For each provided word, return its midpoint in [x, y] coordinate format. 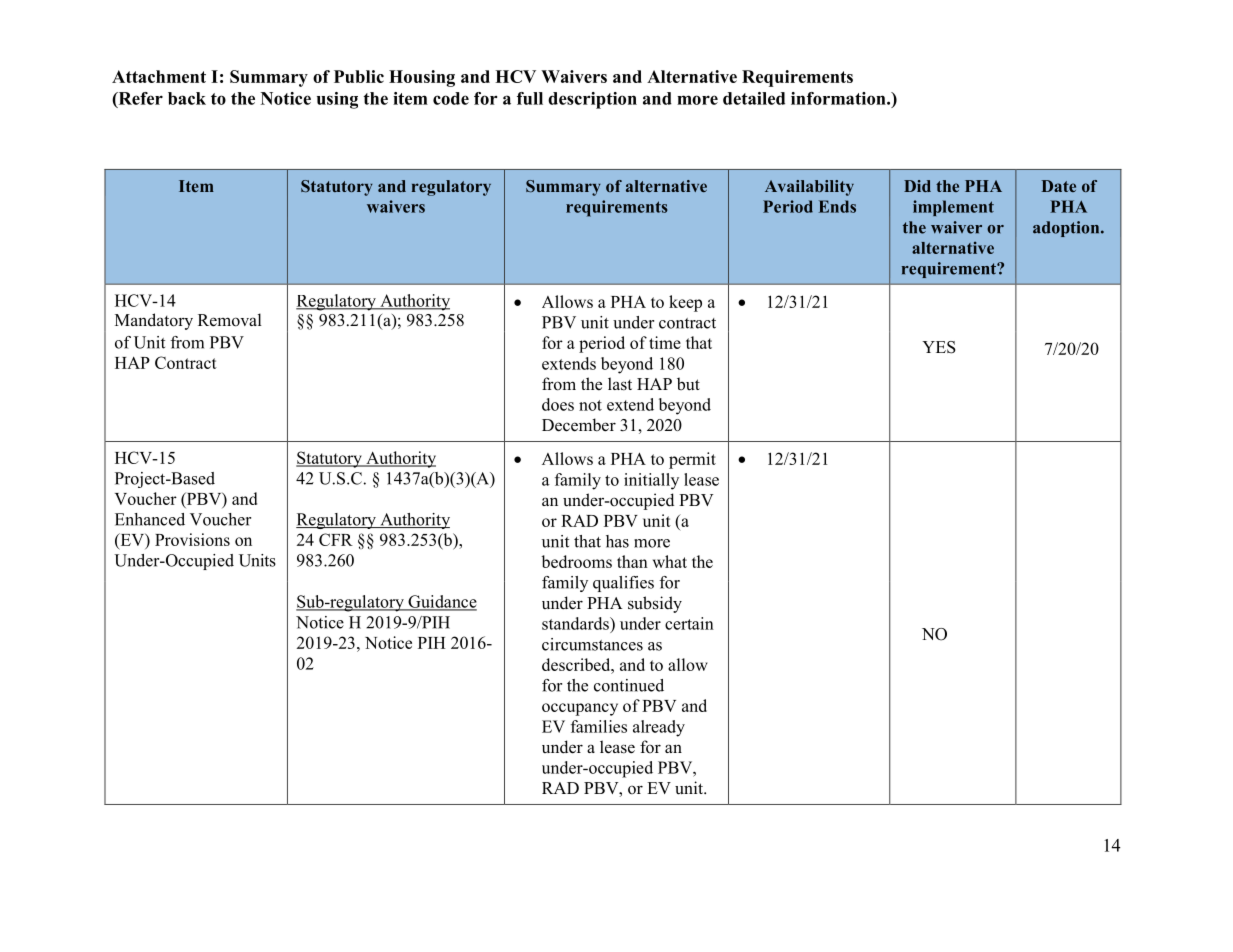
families [599, 726]
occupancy [580, 709]
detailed [754, 98]
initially [651, 481]
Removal [230, 320]
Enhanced [150, 519]
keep [685, 303]
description [592, 100]
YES [939, 347]
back [187, 98]
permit [692, 460]
